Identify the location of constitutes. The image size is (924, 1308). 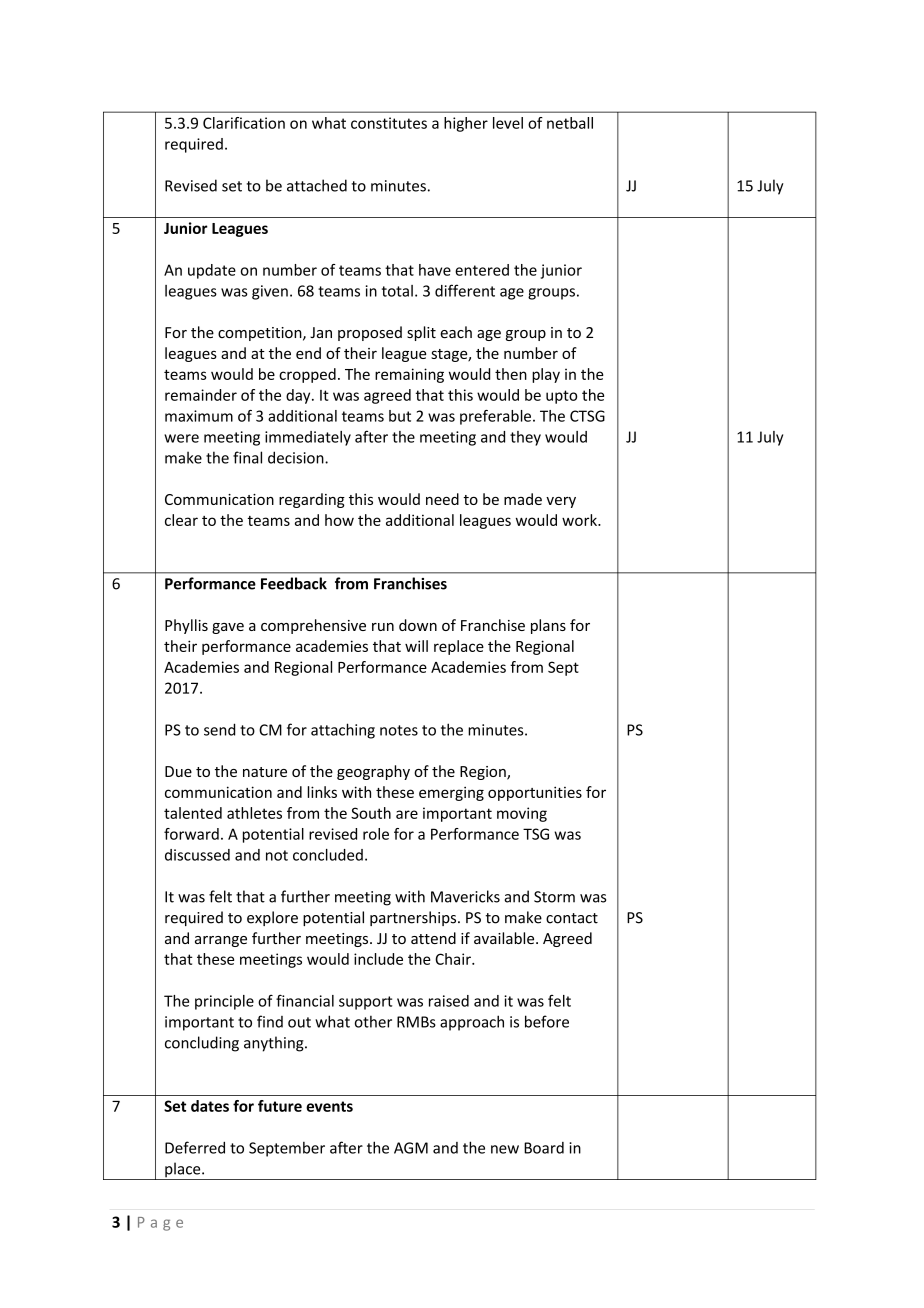
(389, 123).
